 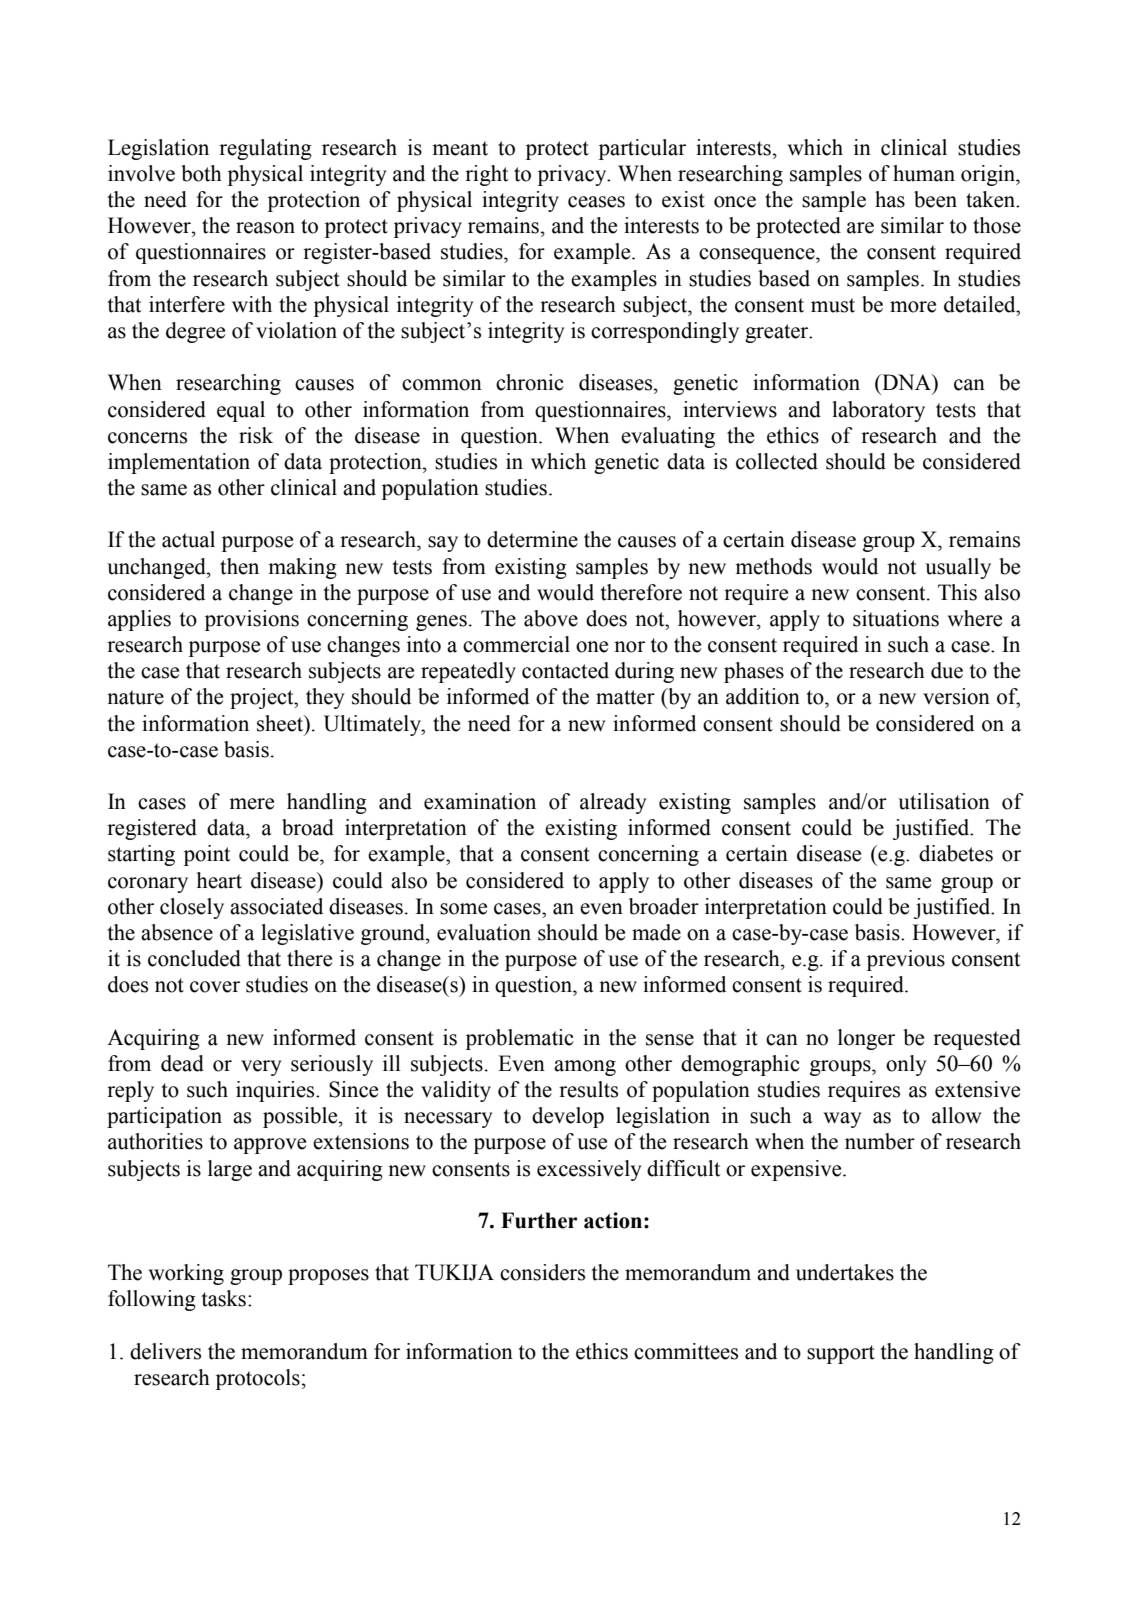 What do you see at coordinates (613, 803) in the image?
I see `already` at bounding box center [613, 803].
